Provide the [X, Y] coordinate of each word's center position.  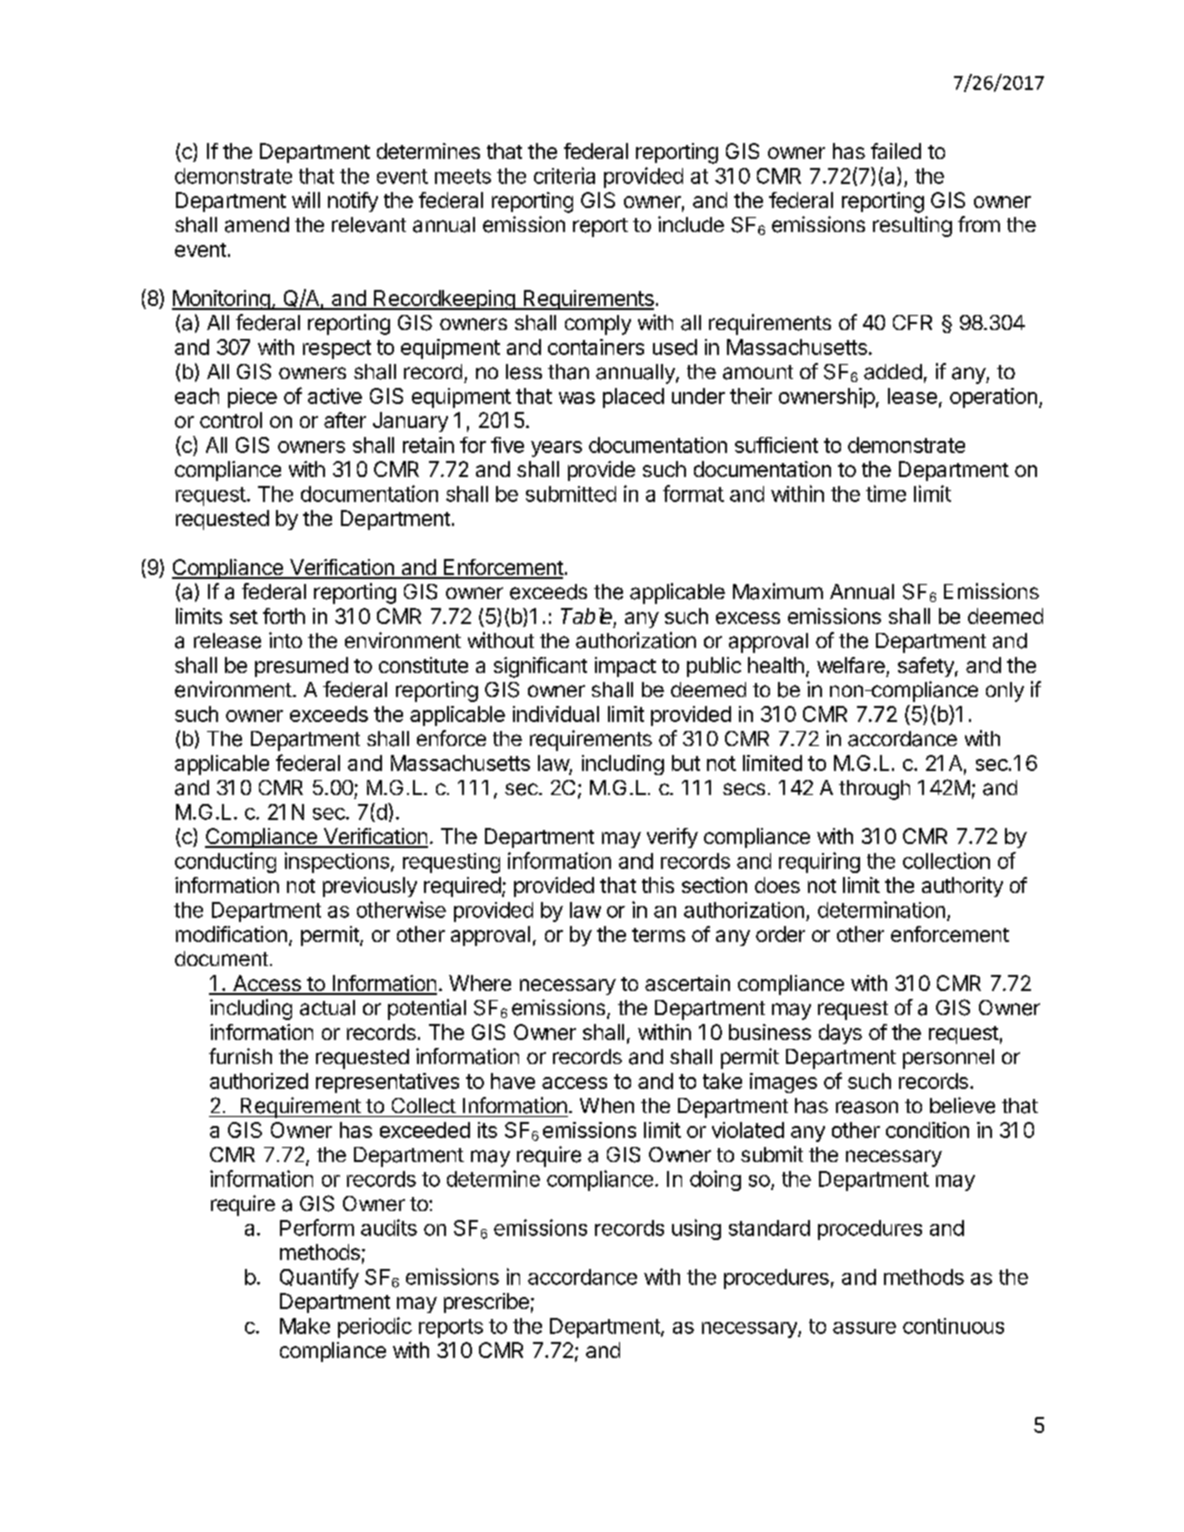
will [306, 200]
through [874, 790]
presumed [301, 667]
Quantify [319, 1278]
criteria [564, 175]
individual [556, 714]
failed [896, 151]
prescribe [486, 1303]
